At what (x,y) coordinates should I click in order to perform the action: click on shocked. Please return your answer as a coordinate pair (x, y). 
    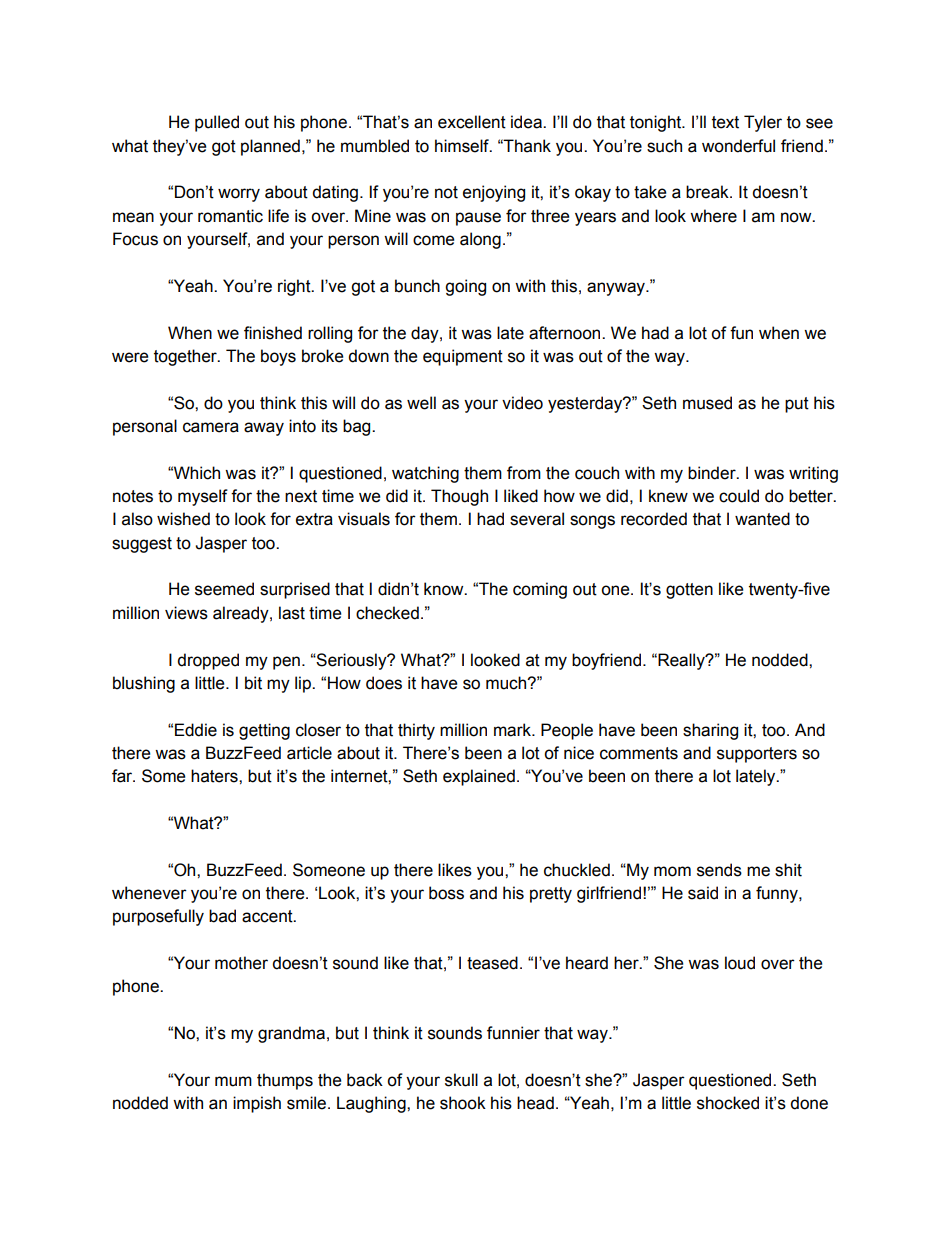
    Looking at the image, I should click on (728, 1103).
